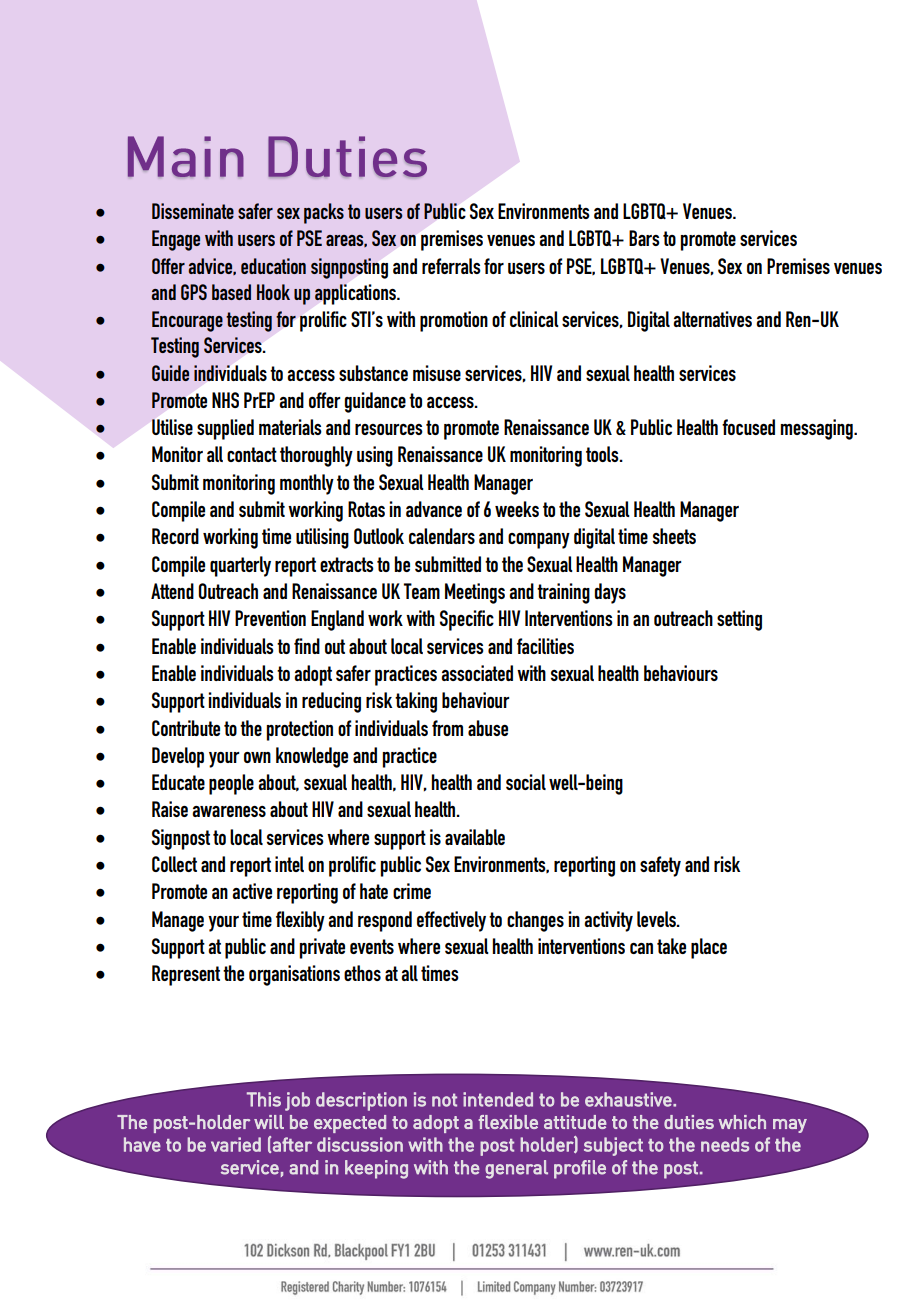 The image size is (924, 1308). Describe the element at coordinates (252, 454) in the screenshot. I see `contact` at that location.
